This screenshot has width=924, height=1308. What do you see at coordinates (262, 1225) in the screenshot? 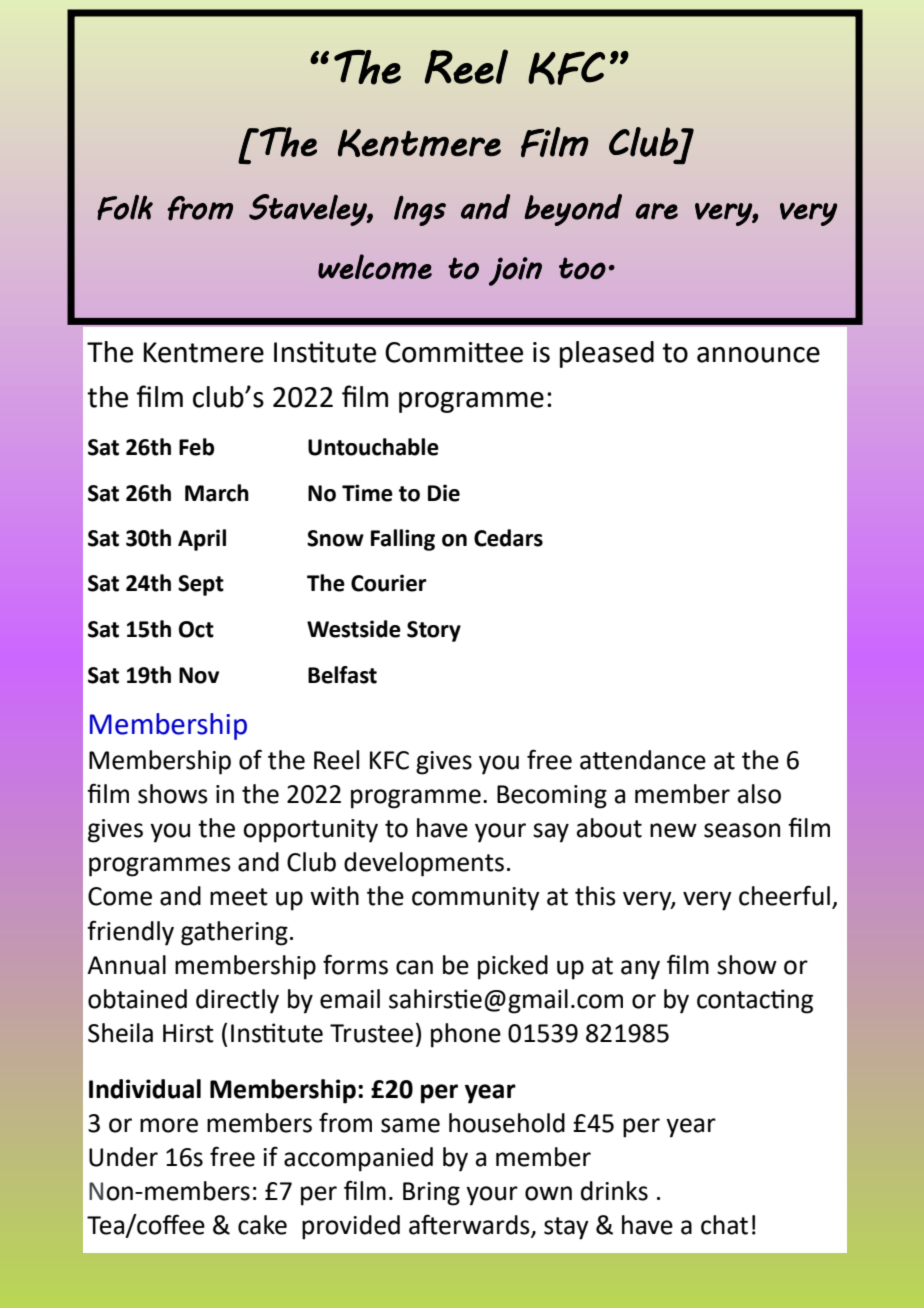
I see `cake` at bounding box center [262, 1225].
